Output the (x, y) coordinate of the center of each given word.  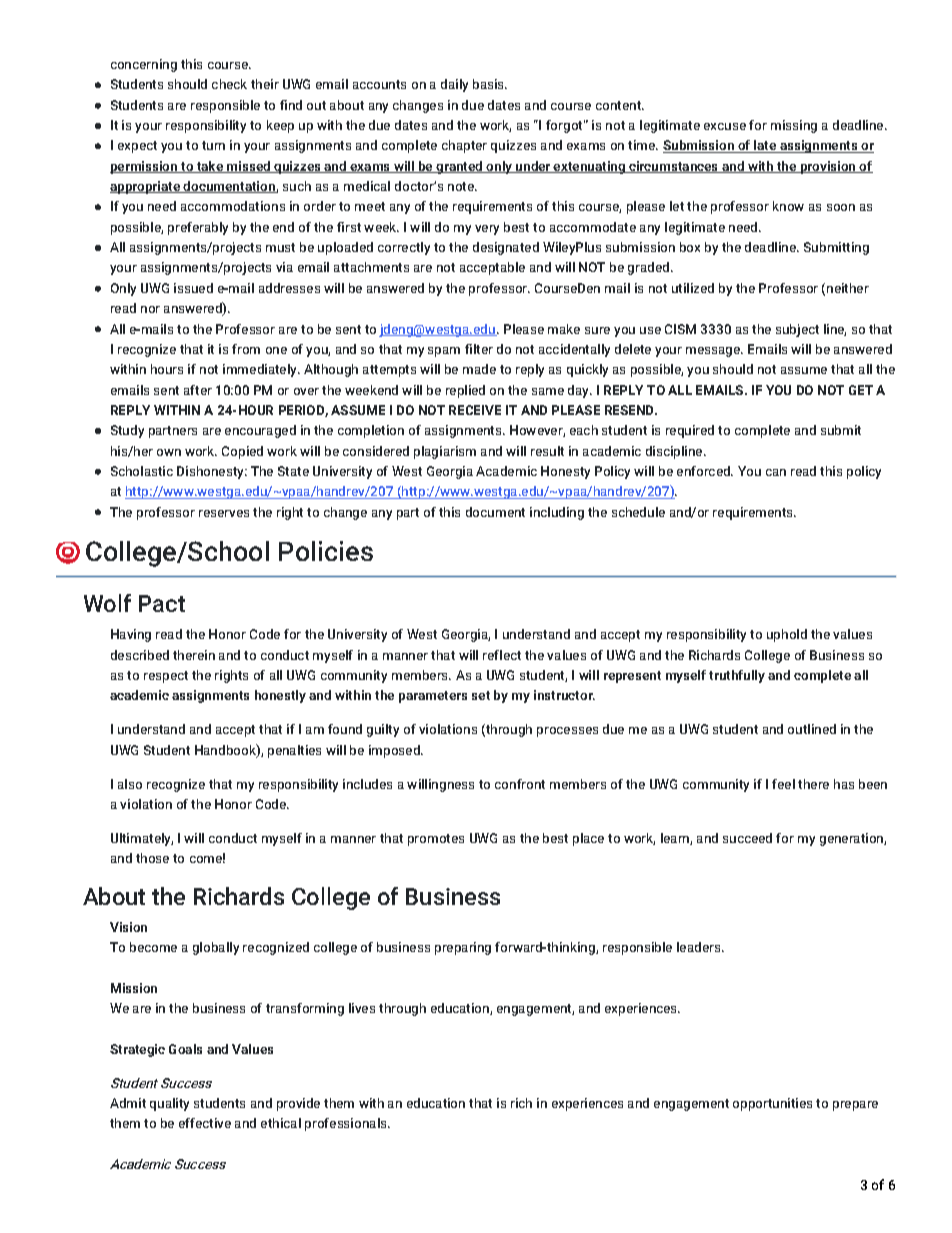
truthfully (737, 676)
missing (794, 126)
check (229, 84)
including (557, 513)
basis (490, 84)
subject (797, 330)
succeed (747, 838)
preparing (463, 948)
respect (166, 677)
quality (169, 1104)
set (481, 695)
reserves (224, 513)
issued (193, 288)
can (776, 472)
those (152, 858)
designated (506, 248)
